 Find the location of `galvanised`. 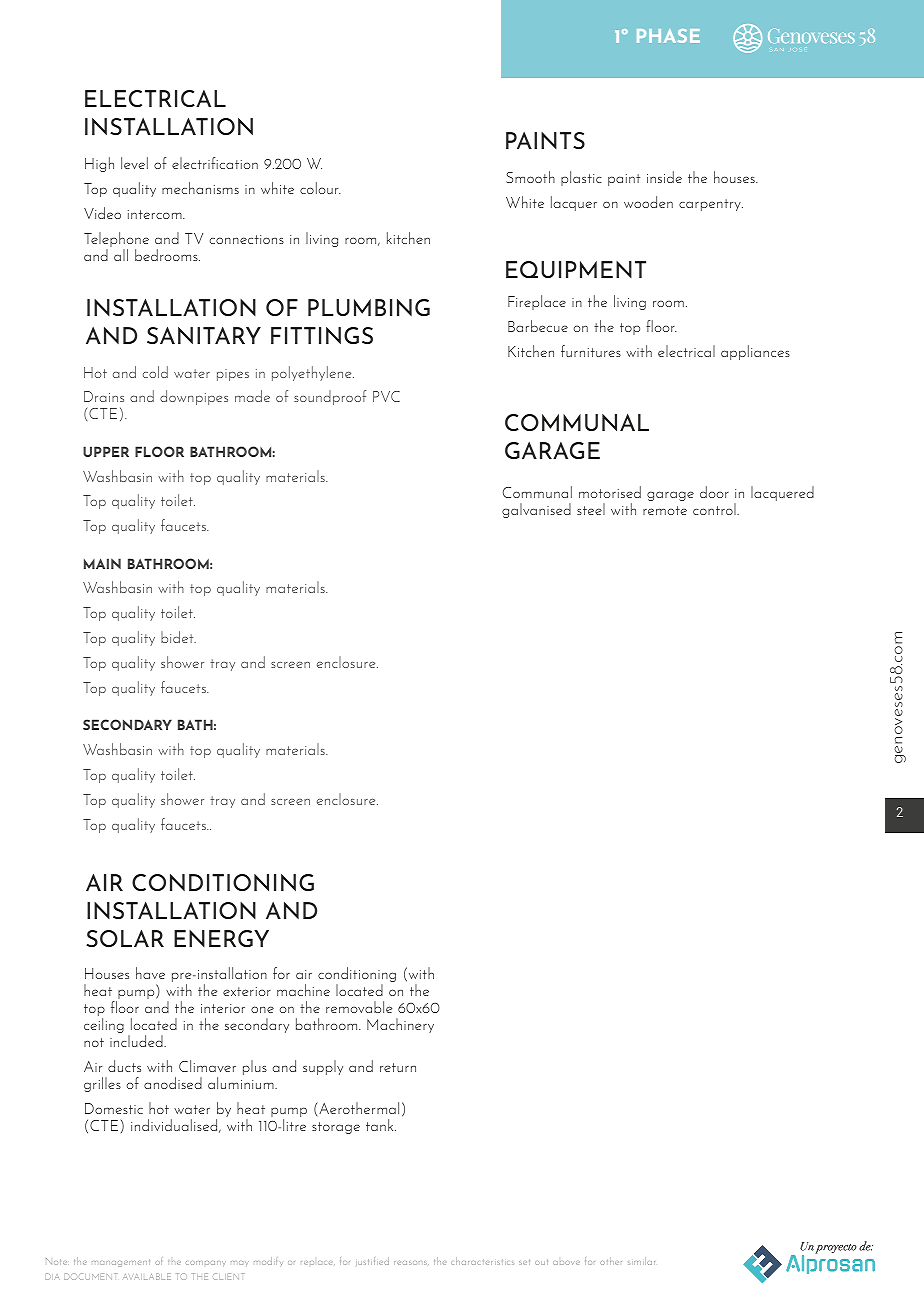

galvanised is located at coordinates (536, 510).
